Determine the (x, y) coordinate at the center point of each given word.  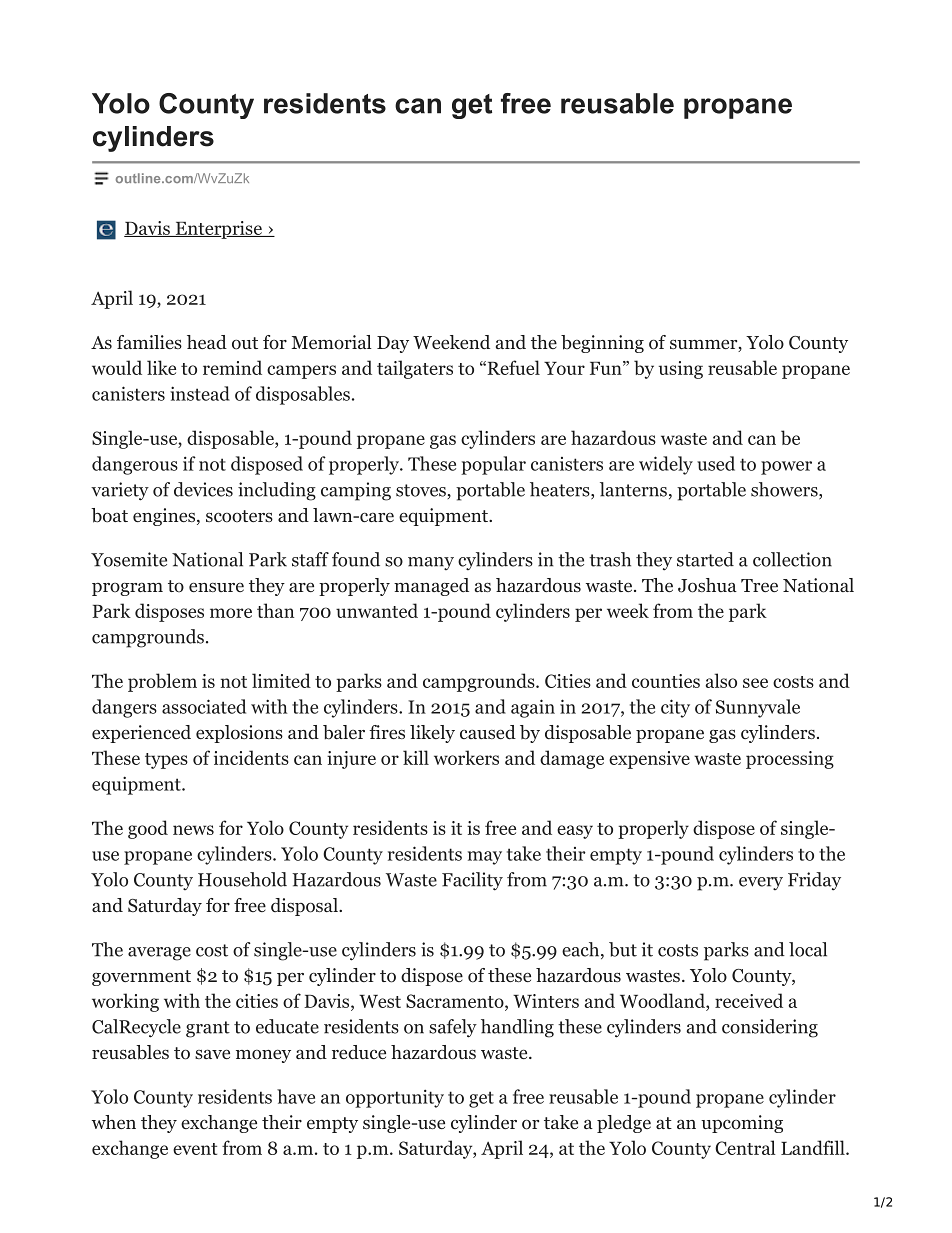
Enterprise (218, 230)
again (533, 708)
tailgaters (415, 369)
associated (204, 706)
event (195, 1149)
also (721, 680)
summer (704, 345)
